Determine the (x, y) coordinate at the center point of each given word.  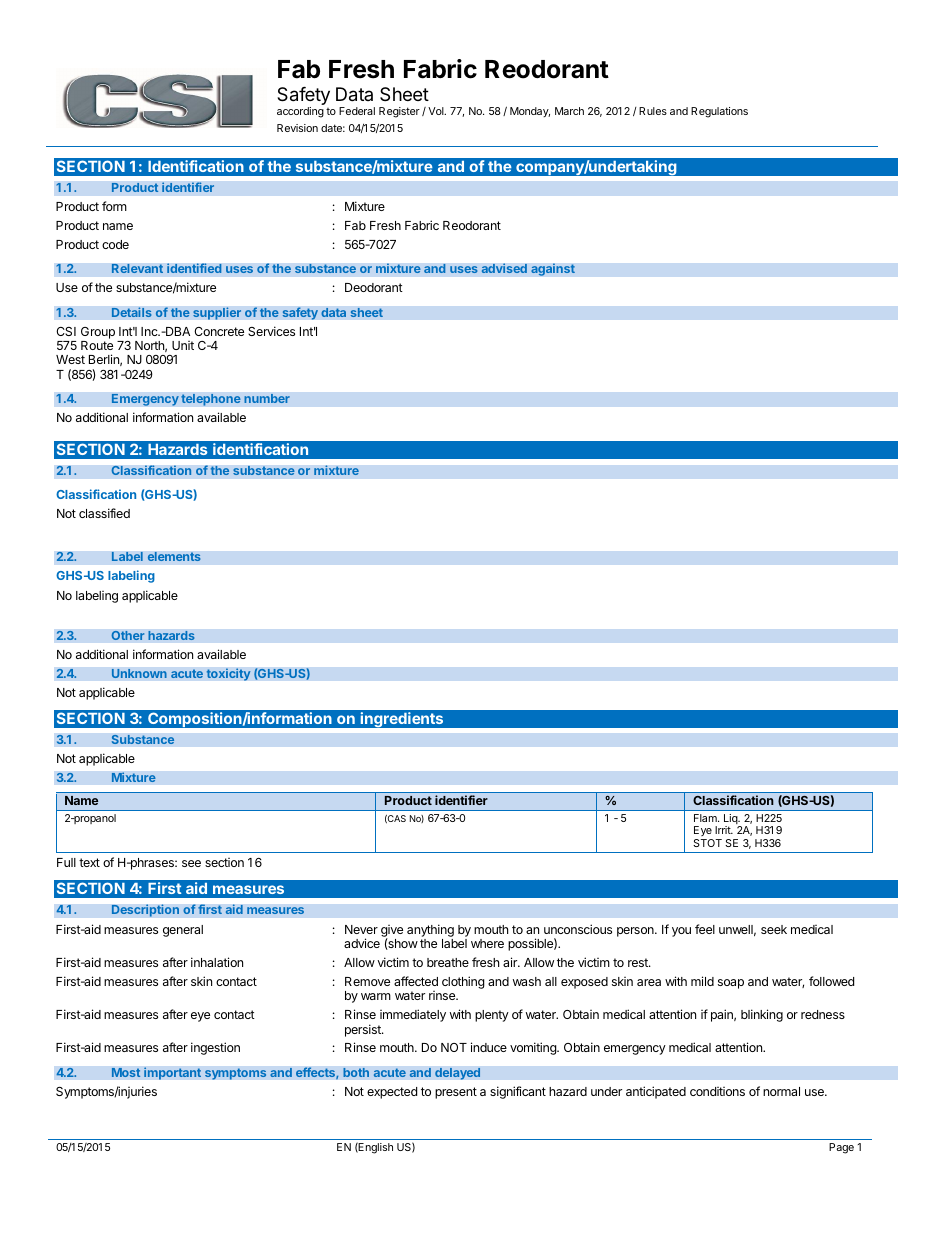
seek (774, 929)
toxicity (228, 674)
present (456, 1093)
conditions (717, 1091)
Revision (297, 128)
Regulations (719, 112)
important (172, 1073)
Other (128, 635)
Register (399, 112)
